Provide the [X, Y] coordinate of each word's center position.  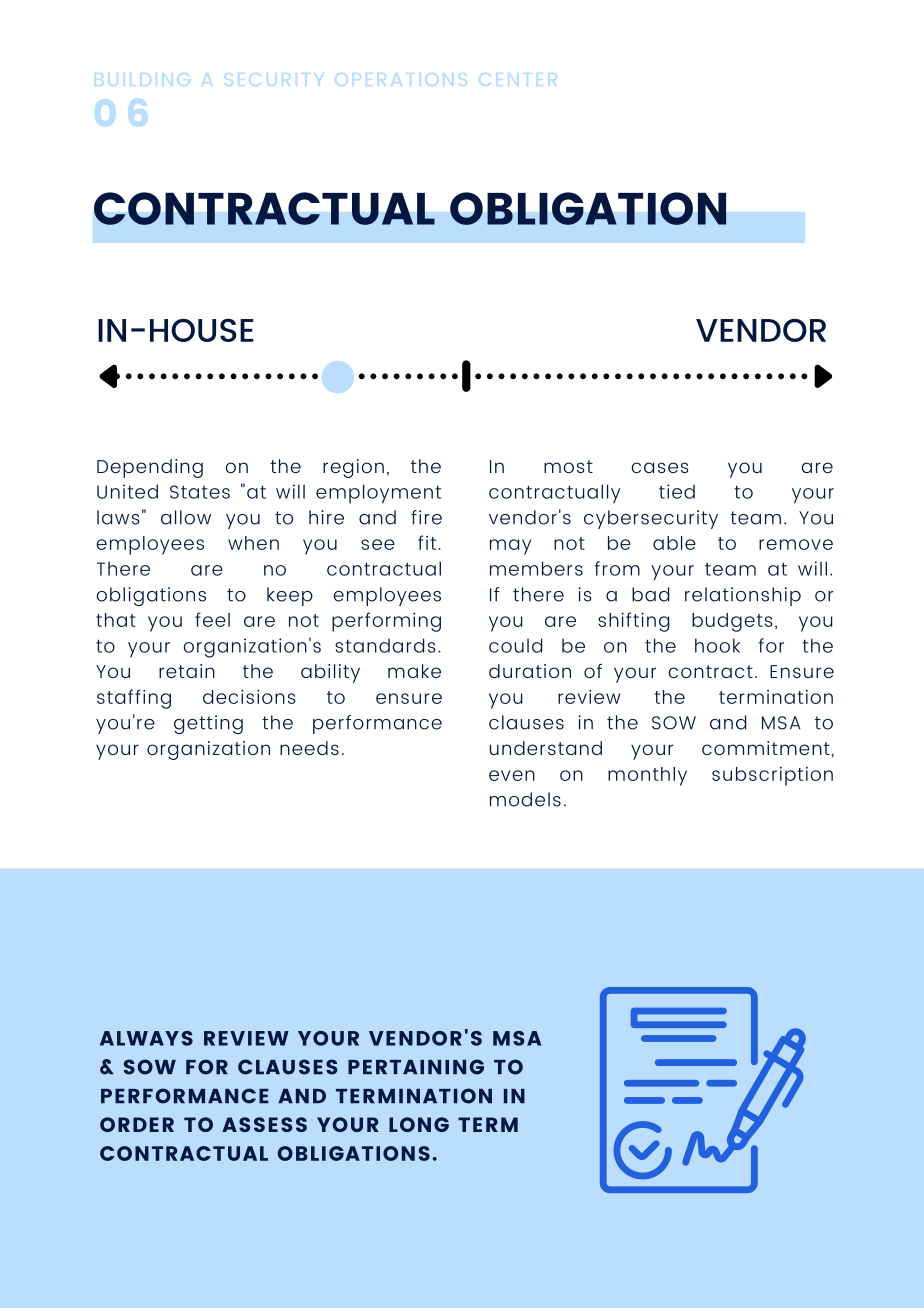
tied [677, 491]
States [200, 492]
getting [208, 725]
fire [426, 517]
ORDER [137, 1124]
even [512, 775]
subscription [772, 776]
